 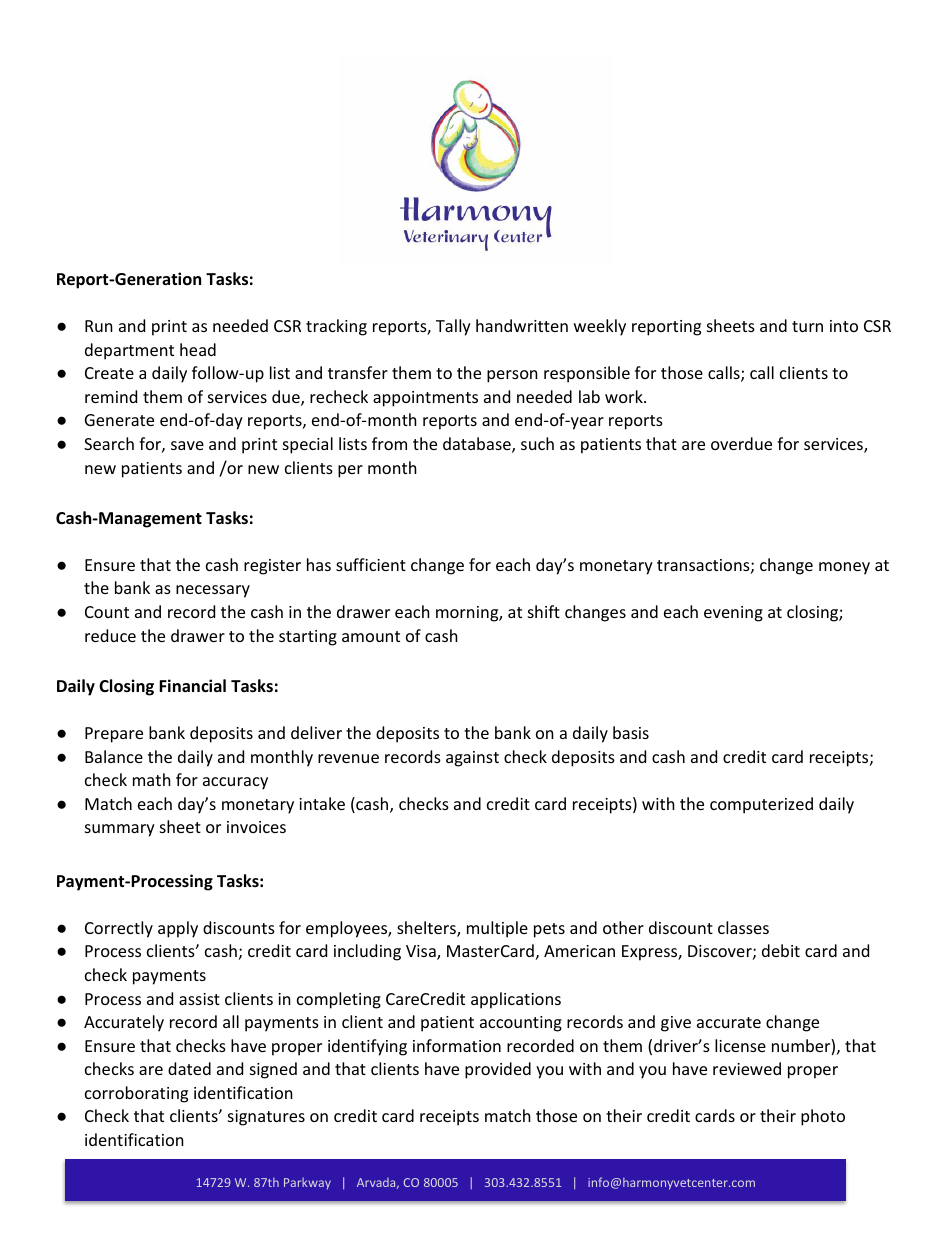 What do you see at coordinates (844, 568) in the image?
I see `money` at bounding box center [844, 568].
